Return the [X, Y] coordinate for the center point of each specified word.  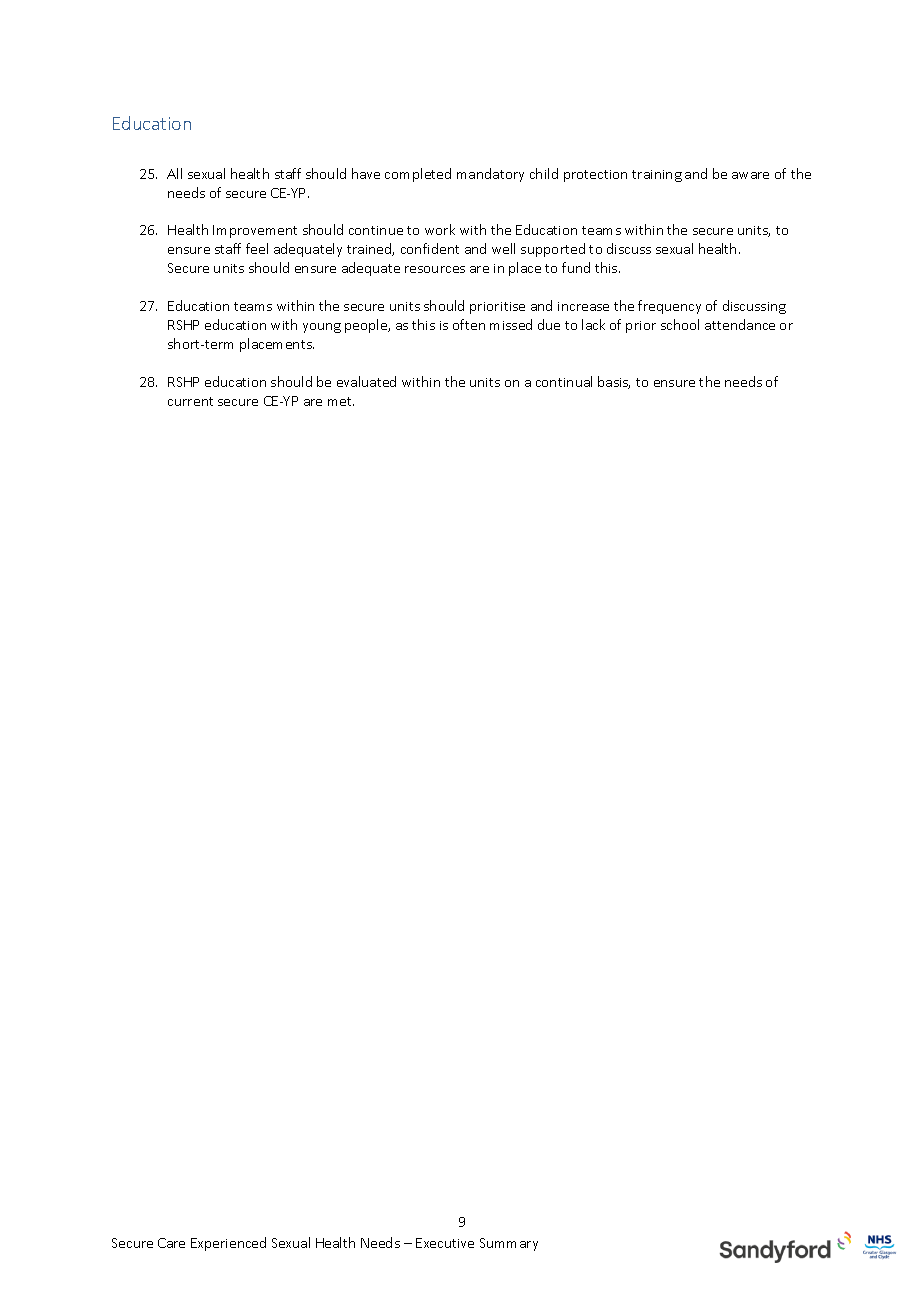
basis [614, 382]
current [190, 401]
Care [171, 1243]
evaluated [366, 381]
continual [564, 381]
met [341, 401]
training [657, 176]
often [469, 324]
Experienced [228, 1244]
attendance [740, 324]
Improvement [255, 231]
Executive [445, 1243]
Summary [509, 1244]
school [680, 324]
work [440, 229]
